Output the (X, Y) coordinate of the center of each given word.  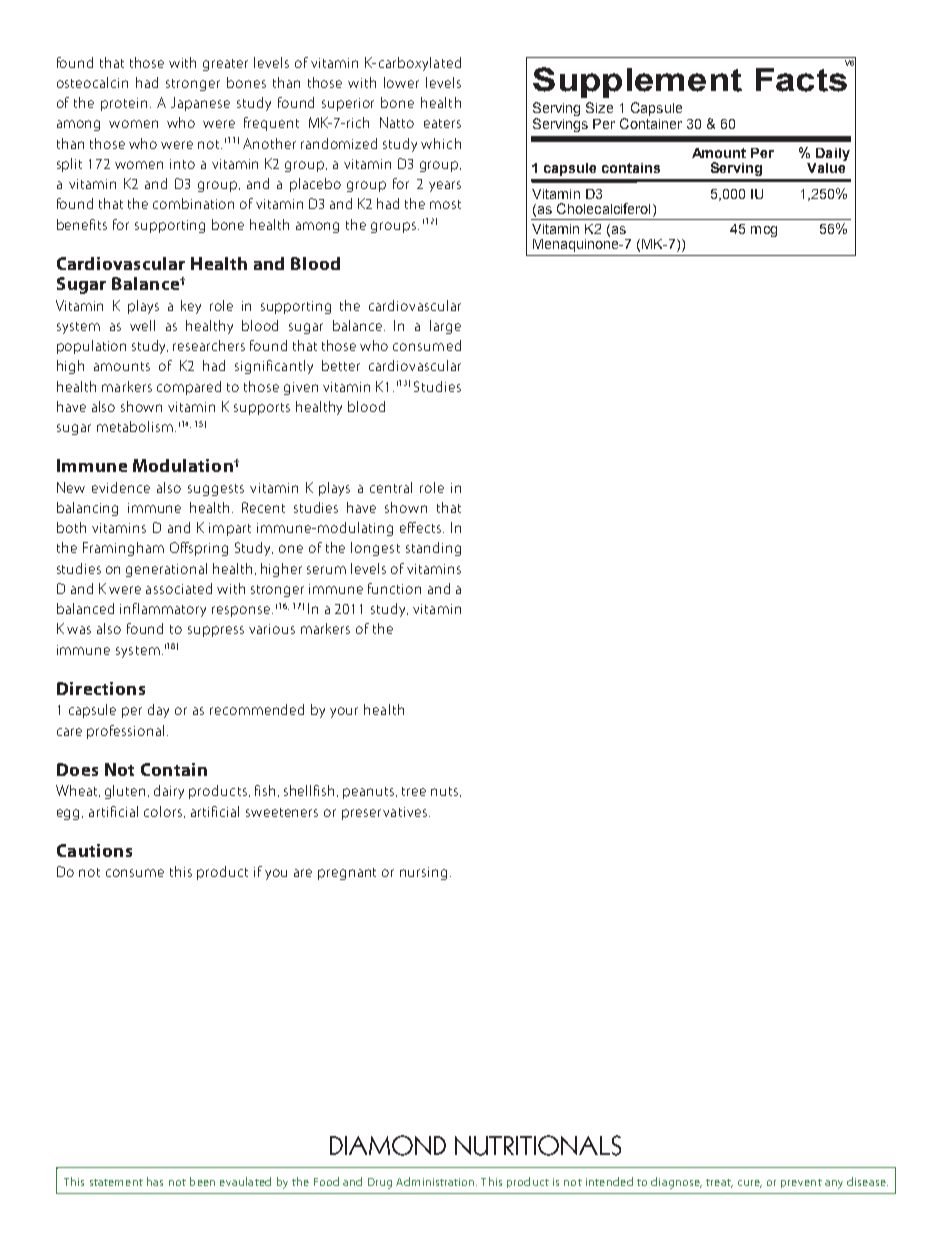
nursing (423, 873)
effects (422, 527)
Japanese (200, 104)
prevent (801, 1183)
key (191, 307)
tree (414, 791)
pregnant (347, 874)
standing (433, 549)
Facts (802, 78)
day (158, 711)
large (445, 327)
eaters (442, 123)
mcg (764, 231)
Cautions (94, 850)
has (155, 1181)
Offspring (199, 549)
